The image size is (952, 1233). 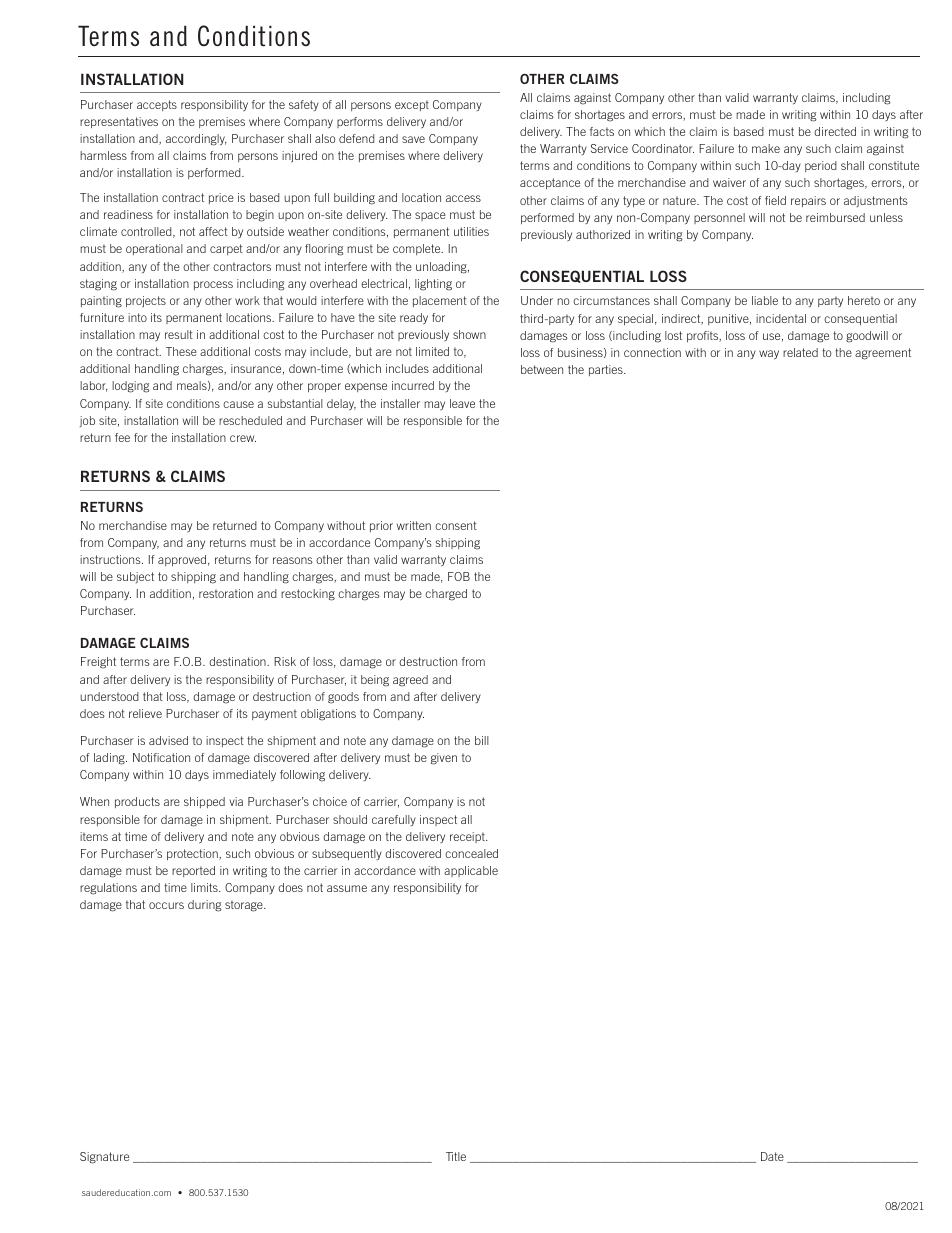 What do you see at coordinates (226, 593) in the document?
I see `restoration` at bounding box center [226, 593].
